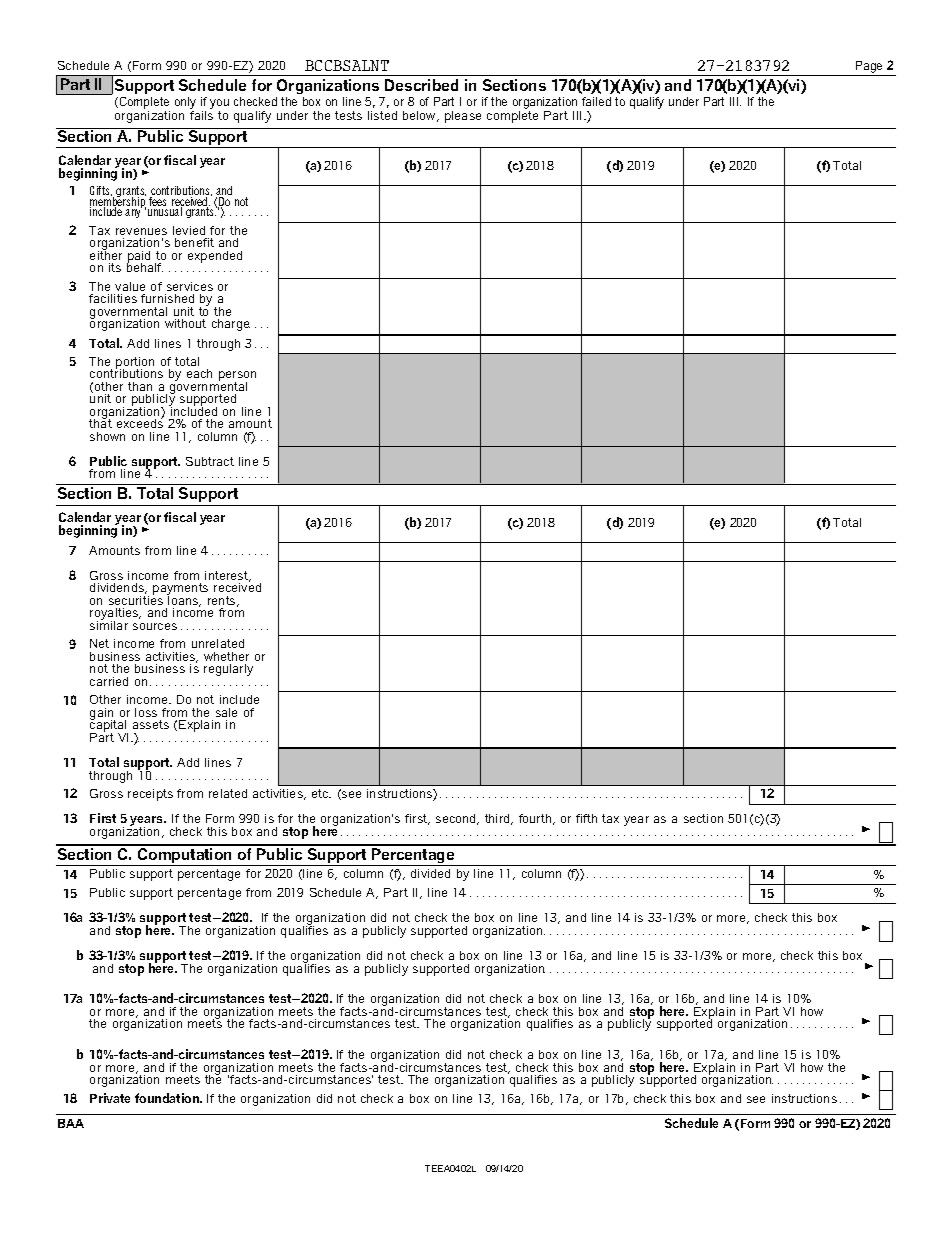 This screenshot has height=1233, width=952. Describe the element at coordinates (586, 818) in the screenshot. I see `fifth` at that location.
